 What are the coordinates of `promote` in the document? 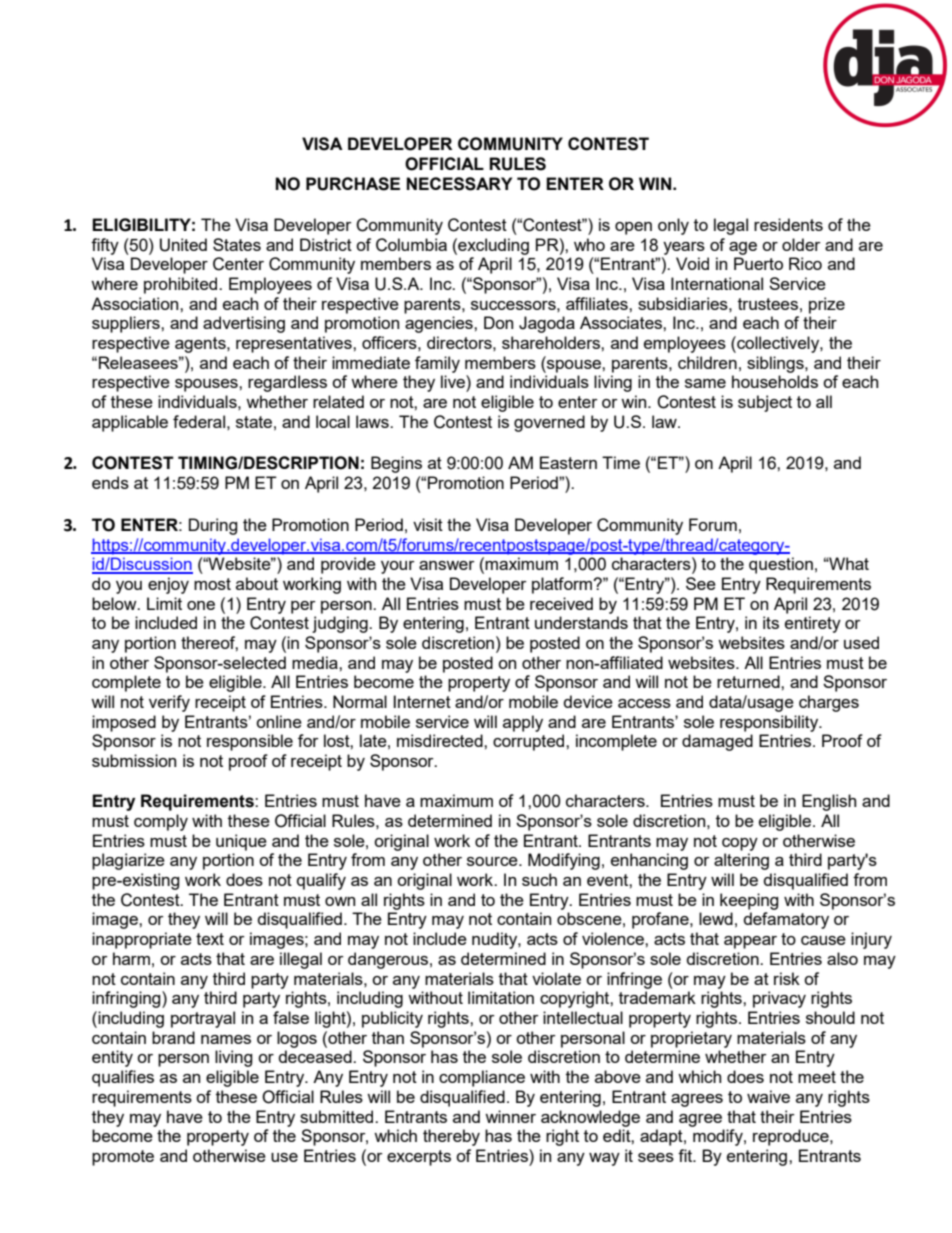 It's located at (123, 1158).
